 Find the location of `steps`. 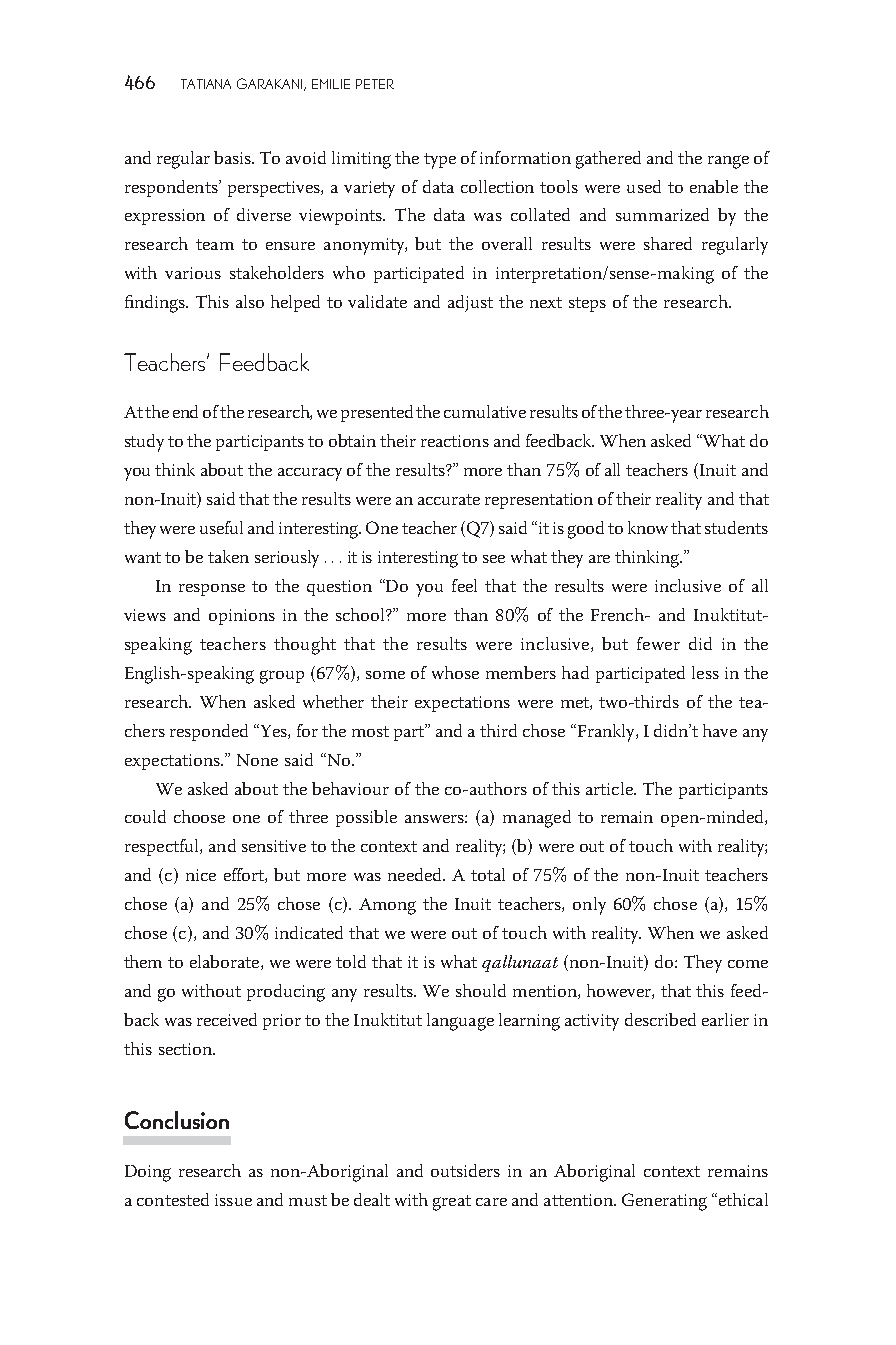

steps is located at coordinates (587, 304).
